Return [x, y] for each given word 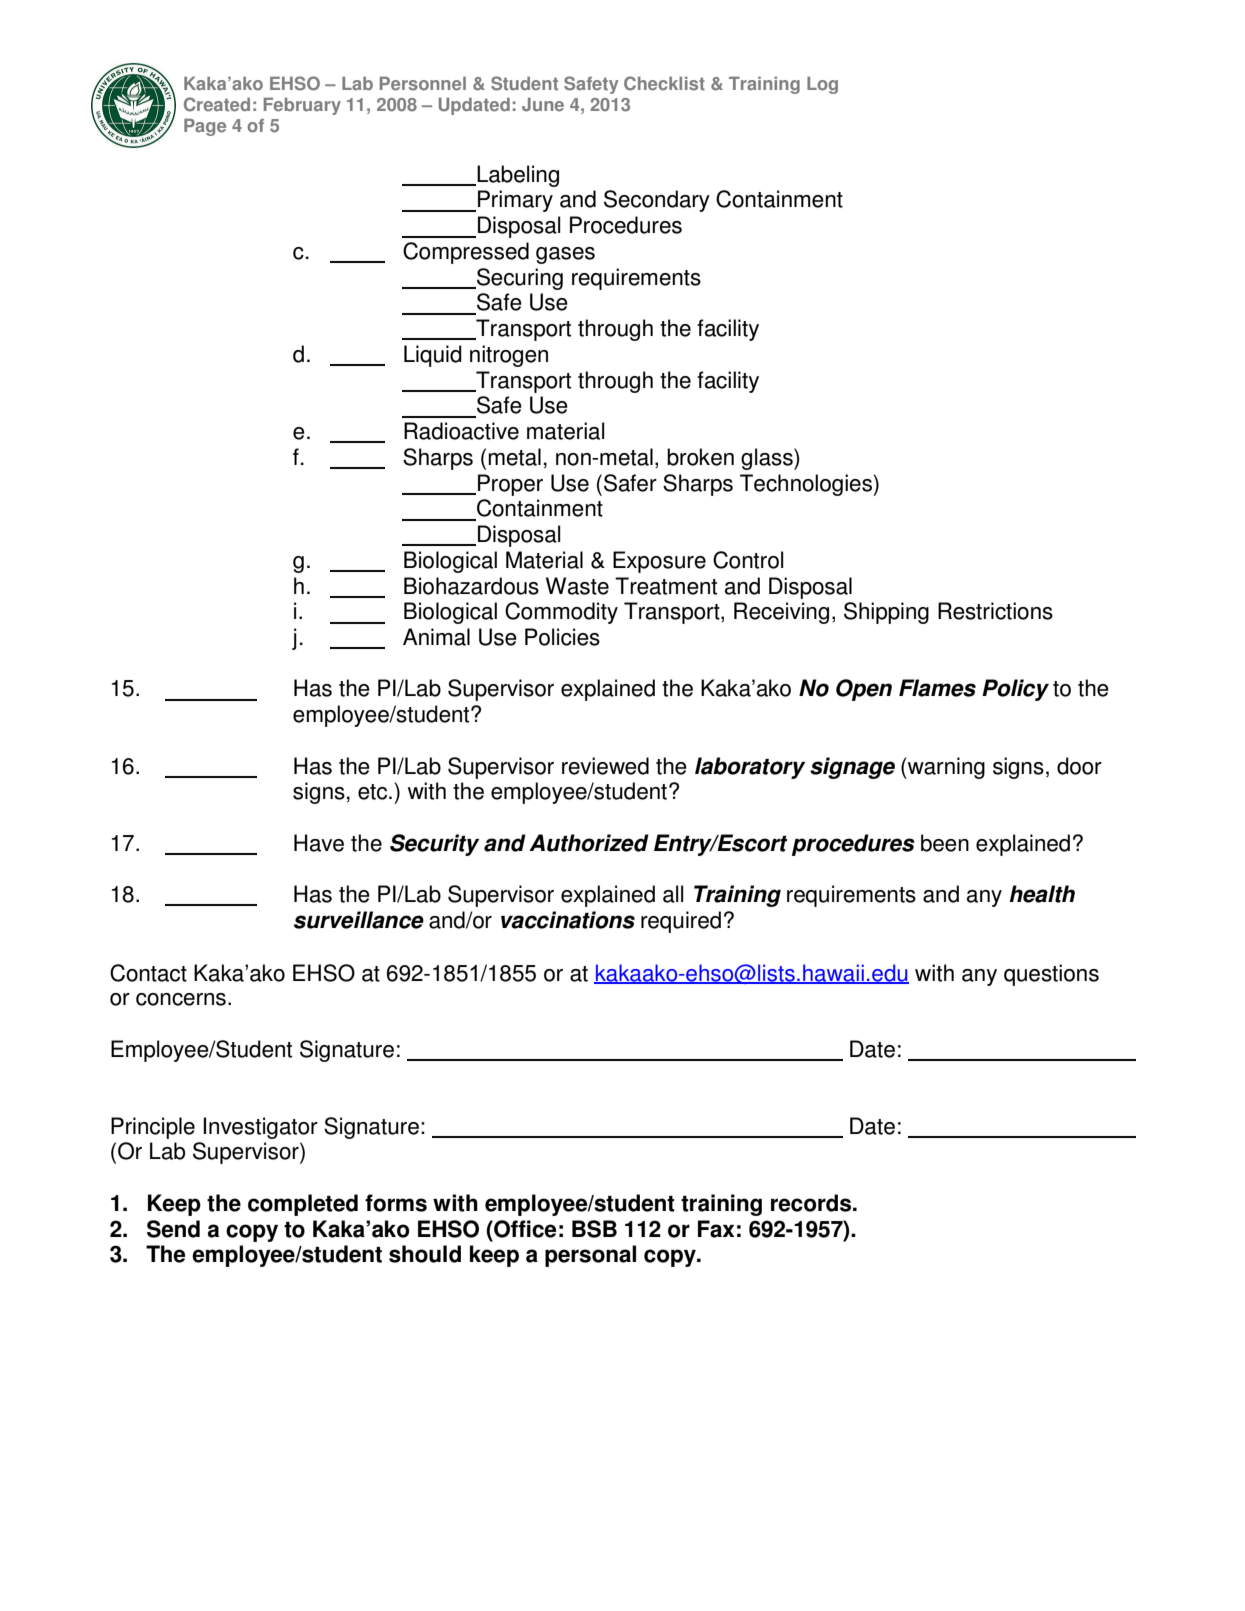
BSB [594, 1229]
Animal [436, 637]
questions [1051, 975]
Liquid [433, 356]
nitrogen [509, 356]
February [302, 106]
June [543, 105]
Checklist [664, 83]
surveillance [359, 920]
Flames [937, 688]
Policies [562, 637]
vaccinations [568, 920]
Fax [716, 1229]
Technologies [807, 485]
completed [303, 1205]
